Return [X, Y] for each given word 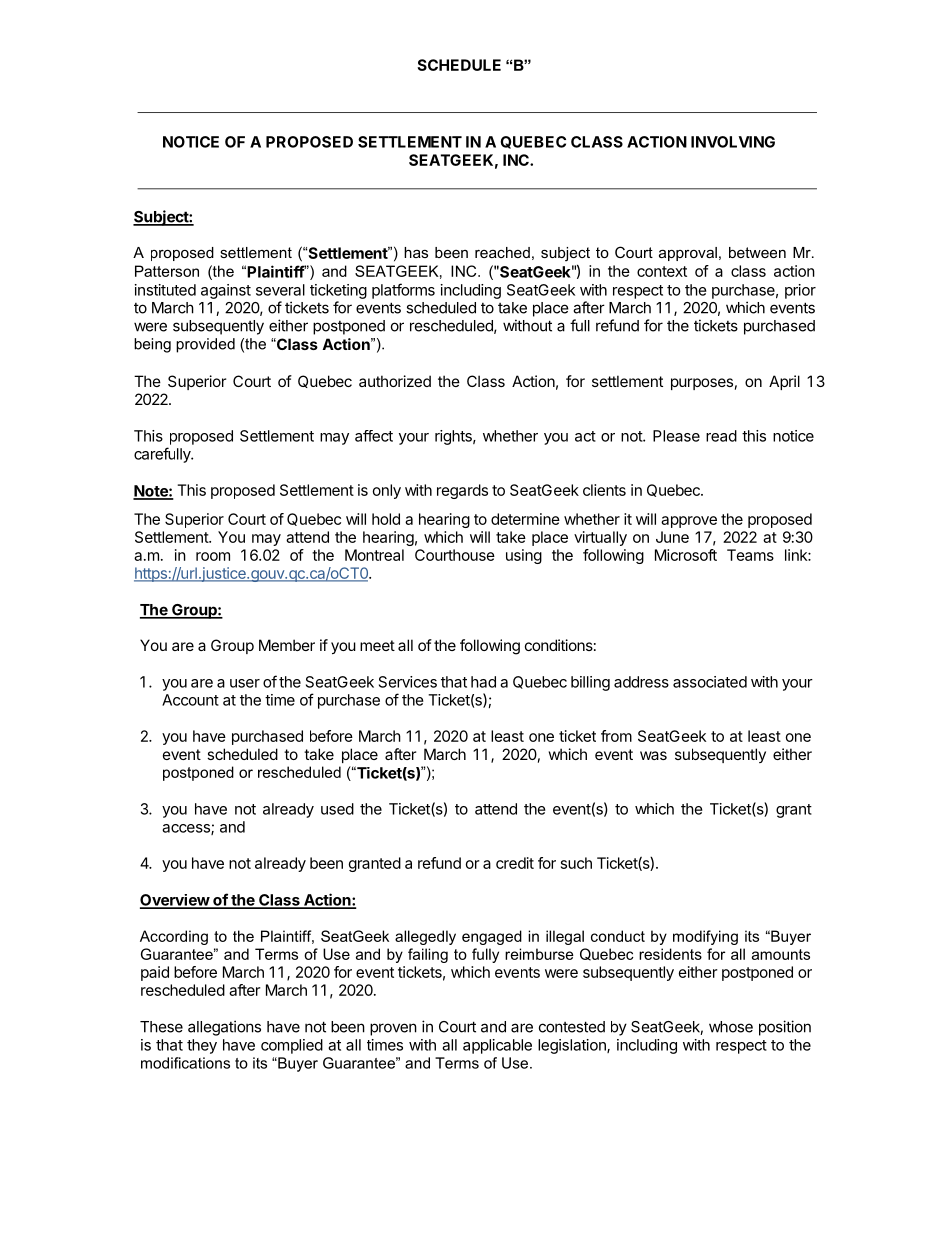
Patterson [167, 271]
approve [689, 522]
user [245, 683]
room [213, 556]
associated [710, 682]
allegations [224, 1028]
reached [502, 252]
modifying [705, 937]
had [483, 682]
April [784, 382]
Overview [175, 901]
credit [515, 863]
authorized [395, 381]
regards [462, 491]
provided [205, 345]
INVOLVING [733, 142]
